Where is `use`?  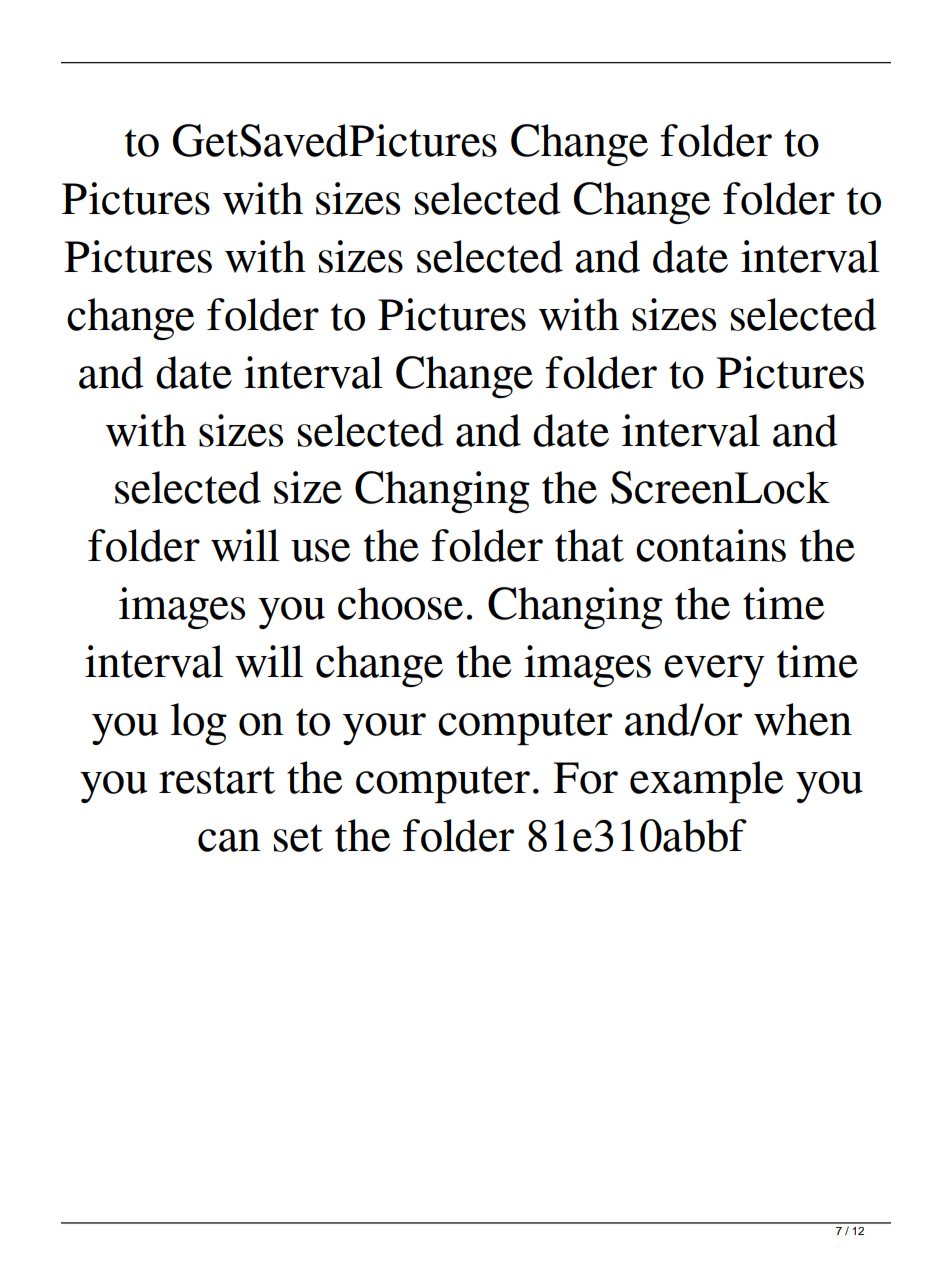
use is located at coordinates (320, 550).
